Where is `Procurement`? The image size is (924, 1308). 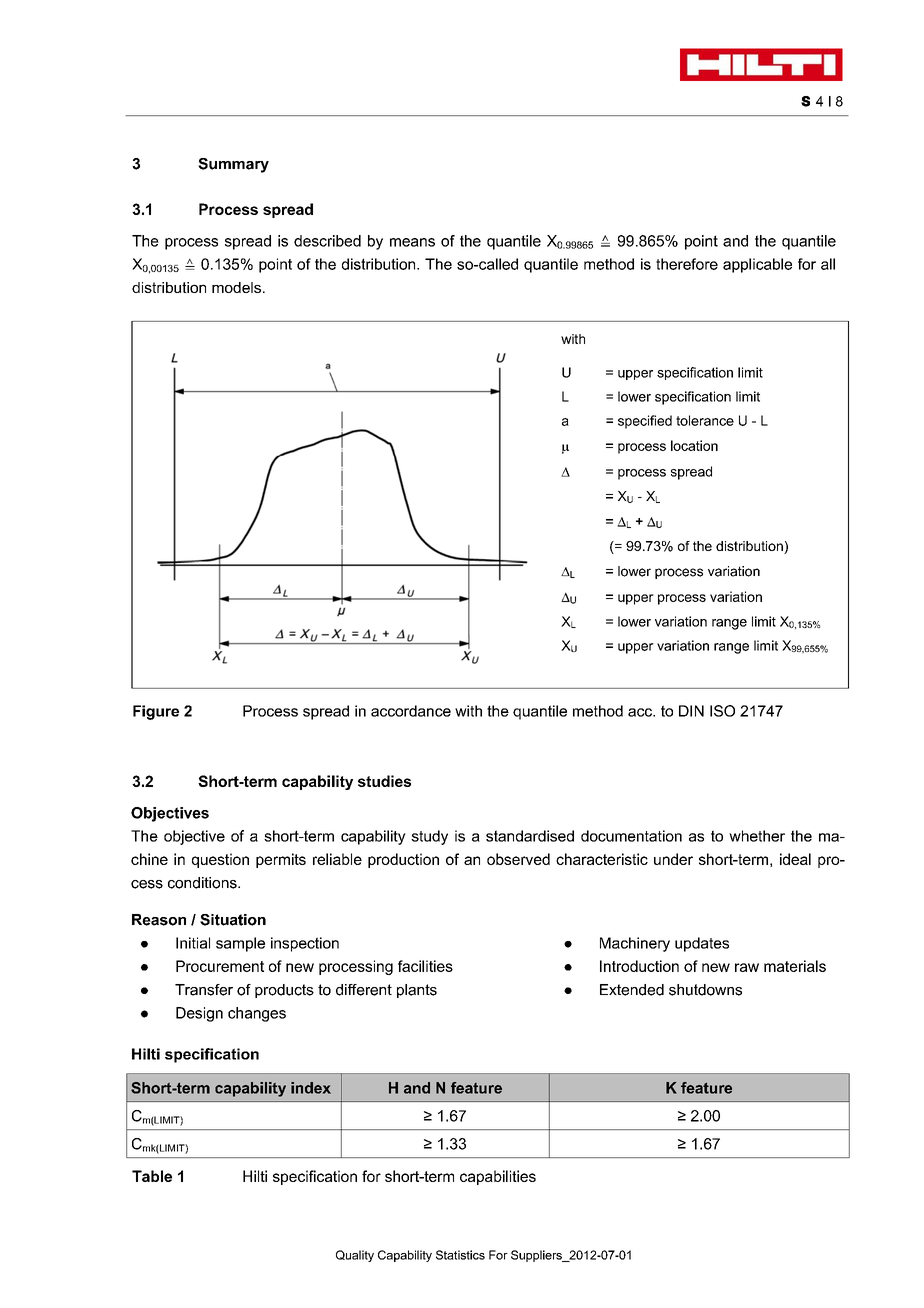 Procurement is located at coordinates (220, 966).
